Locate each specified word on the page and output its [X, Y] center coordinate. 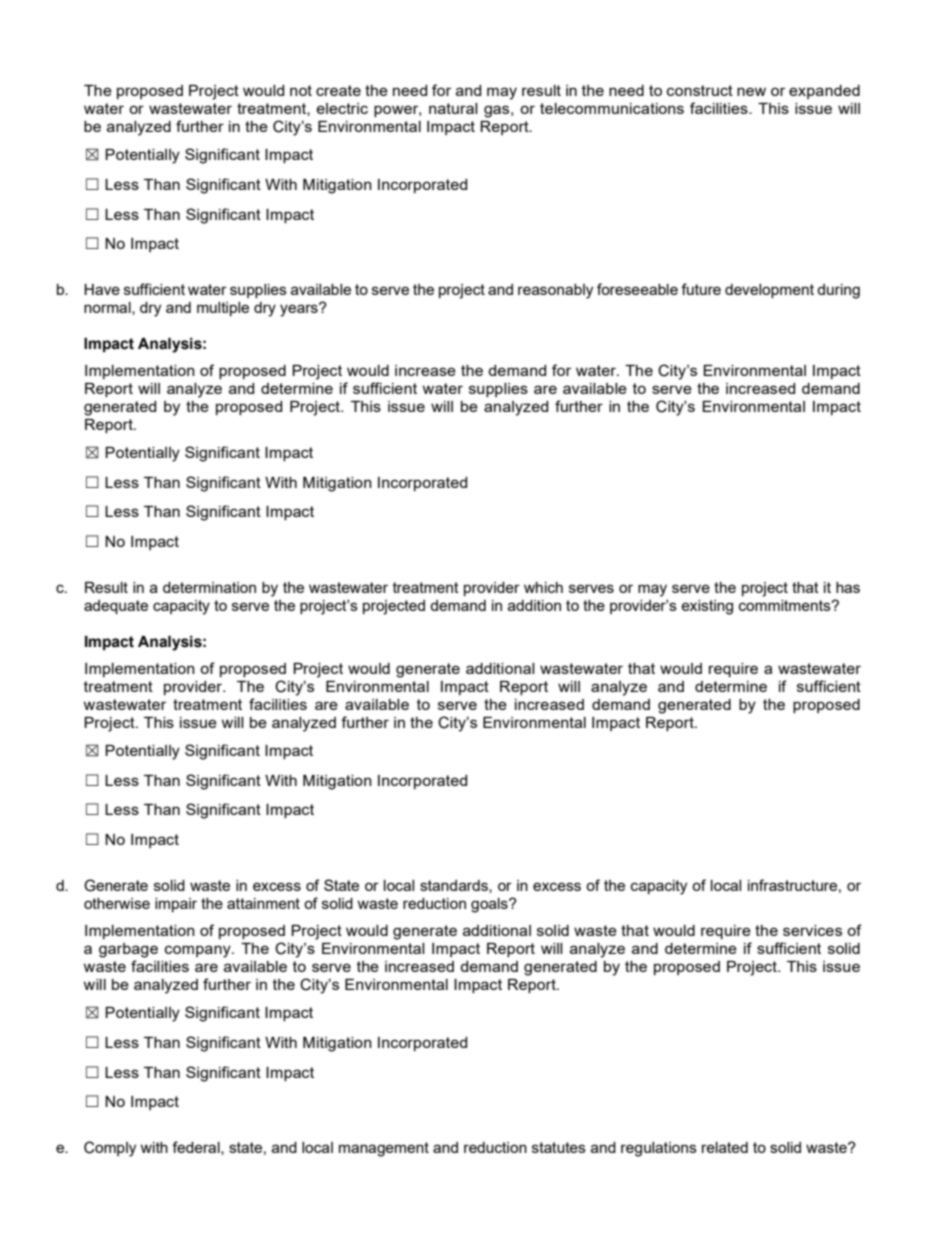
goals [490, 905]
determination [209, 587]
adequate [116, 607]
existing [707, 607]
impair [176, 905]
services [812, 930]
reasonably [555, 291]
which [543, 587]
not [301, 90]
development [769, 291]
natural [453, 108]
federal [197, 1148]
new [751, 91]
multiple [223, 309]
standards [455, 886]
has [848, 587]
